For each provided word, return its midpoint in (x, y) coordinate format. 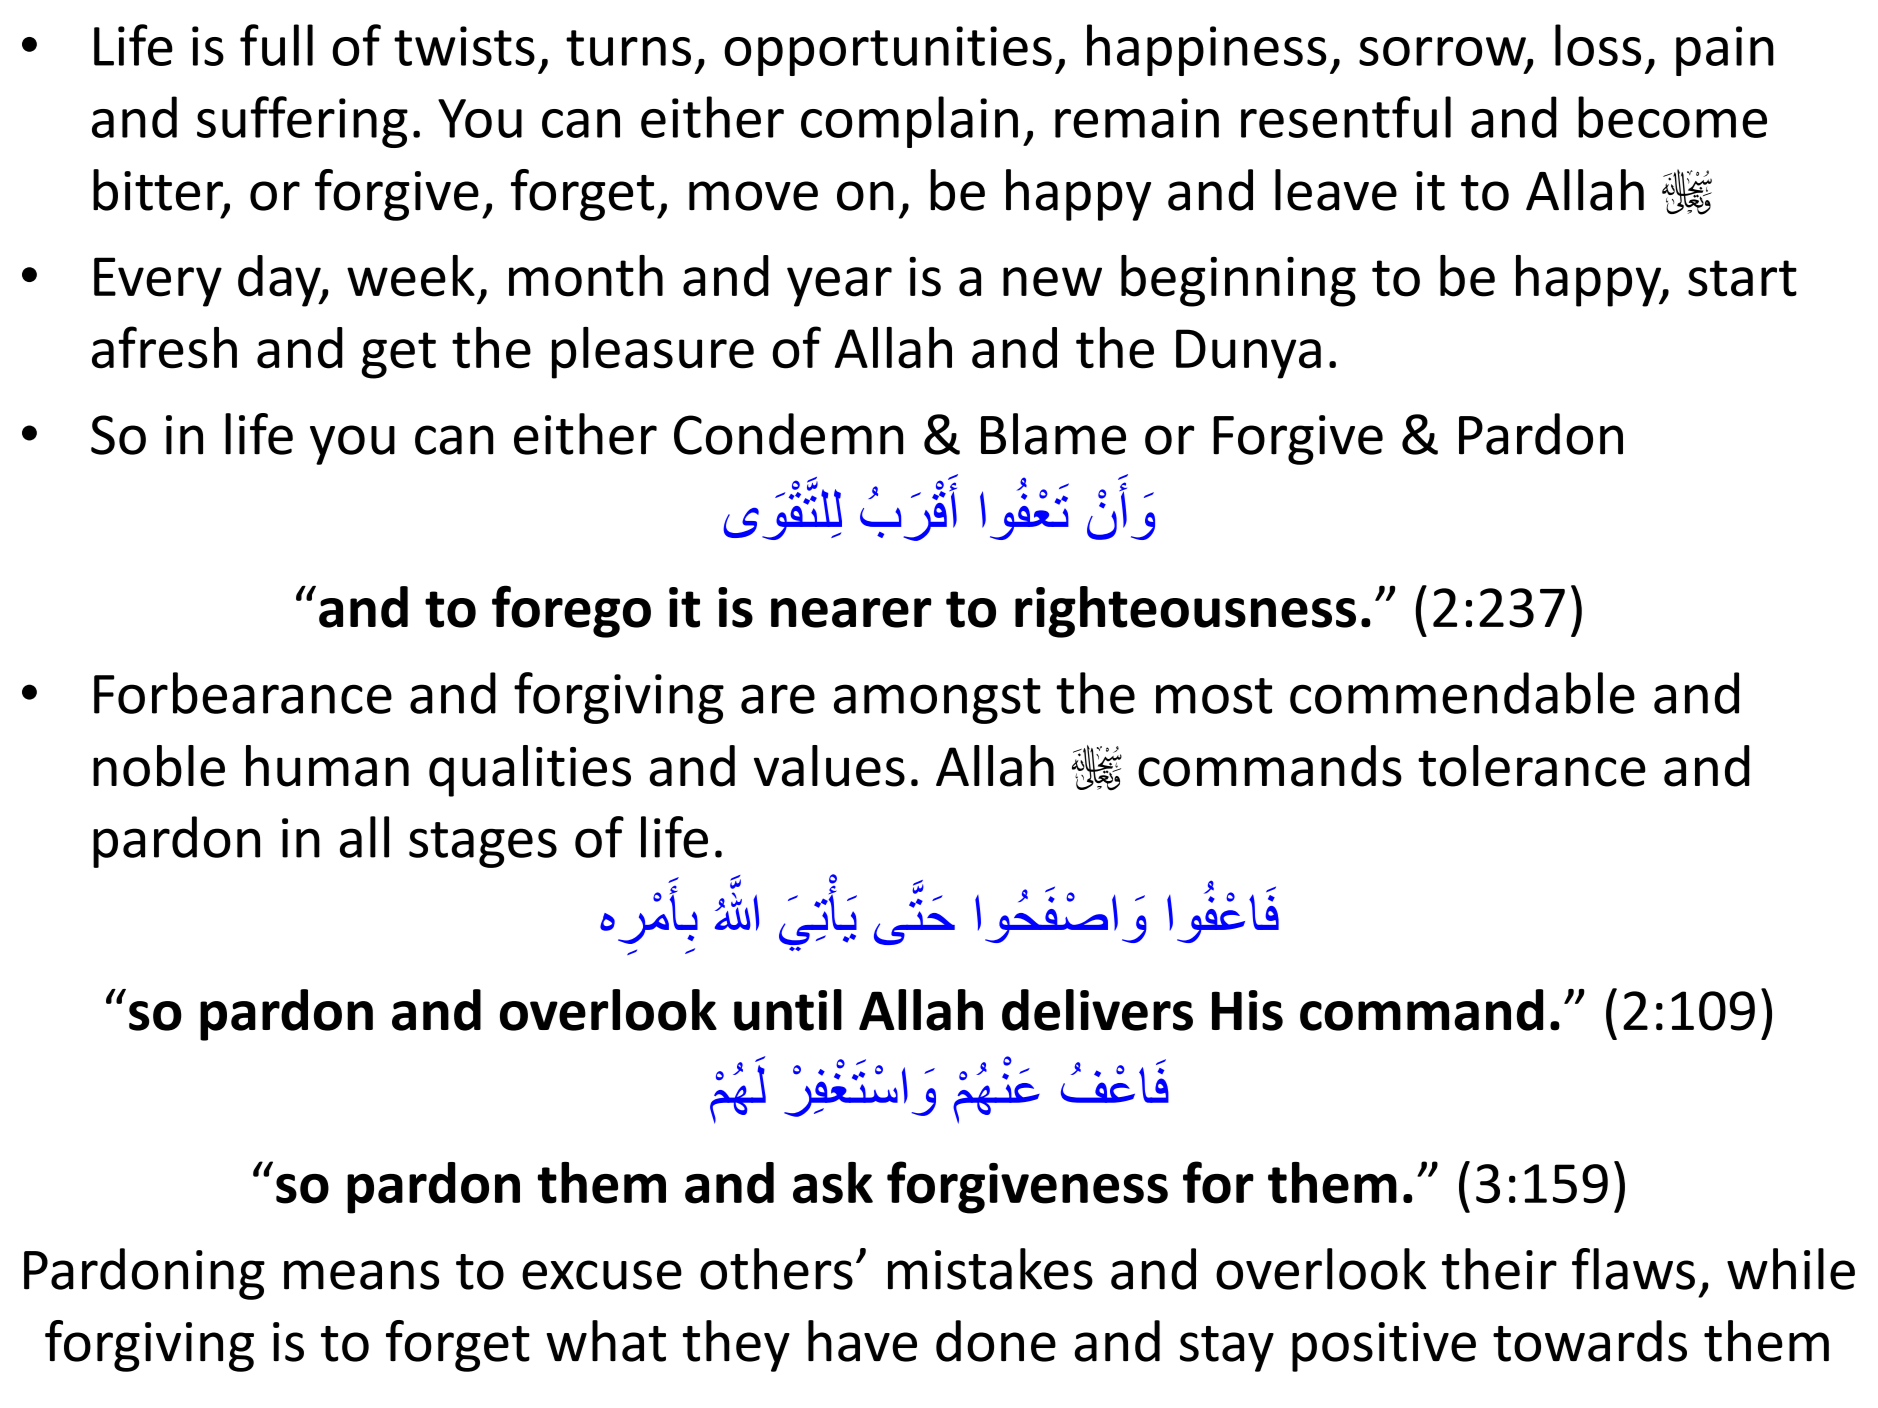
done (996, 1341)
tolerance (1532, 766)
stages (483, 845)
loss (1598, 45)
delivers (1097, 1010)
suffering (302, 122)
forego (571, 611)
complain (909, 122)
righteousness (1185, 612)
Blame (1053, 434)
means (361, 1275)
